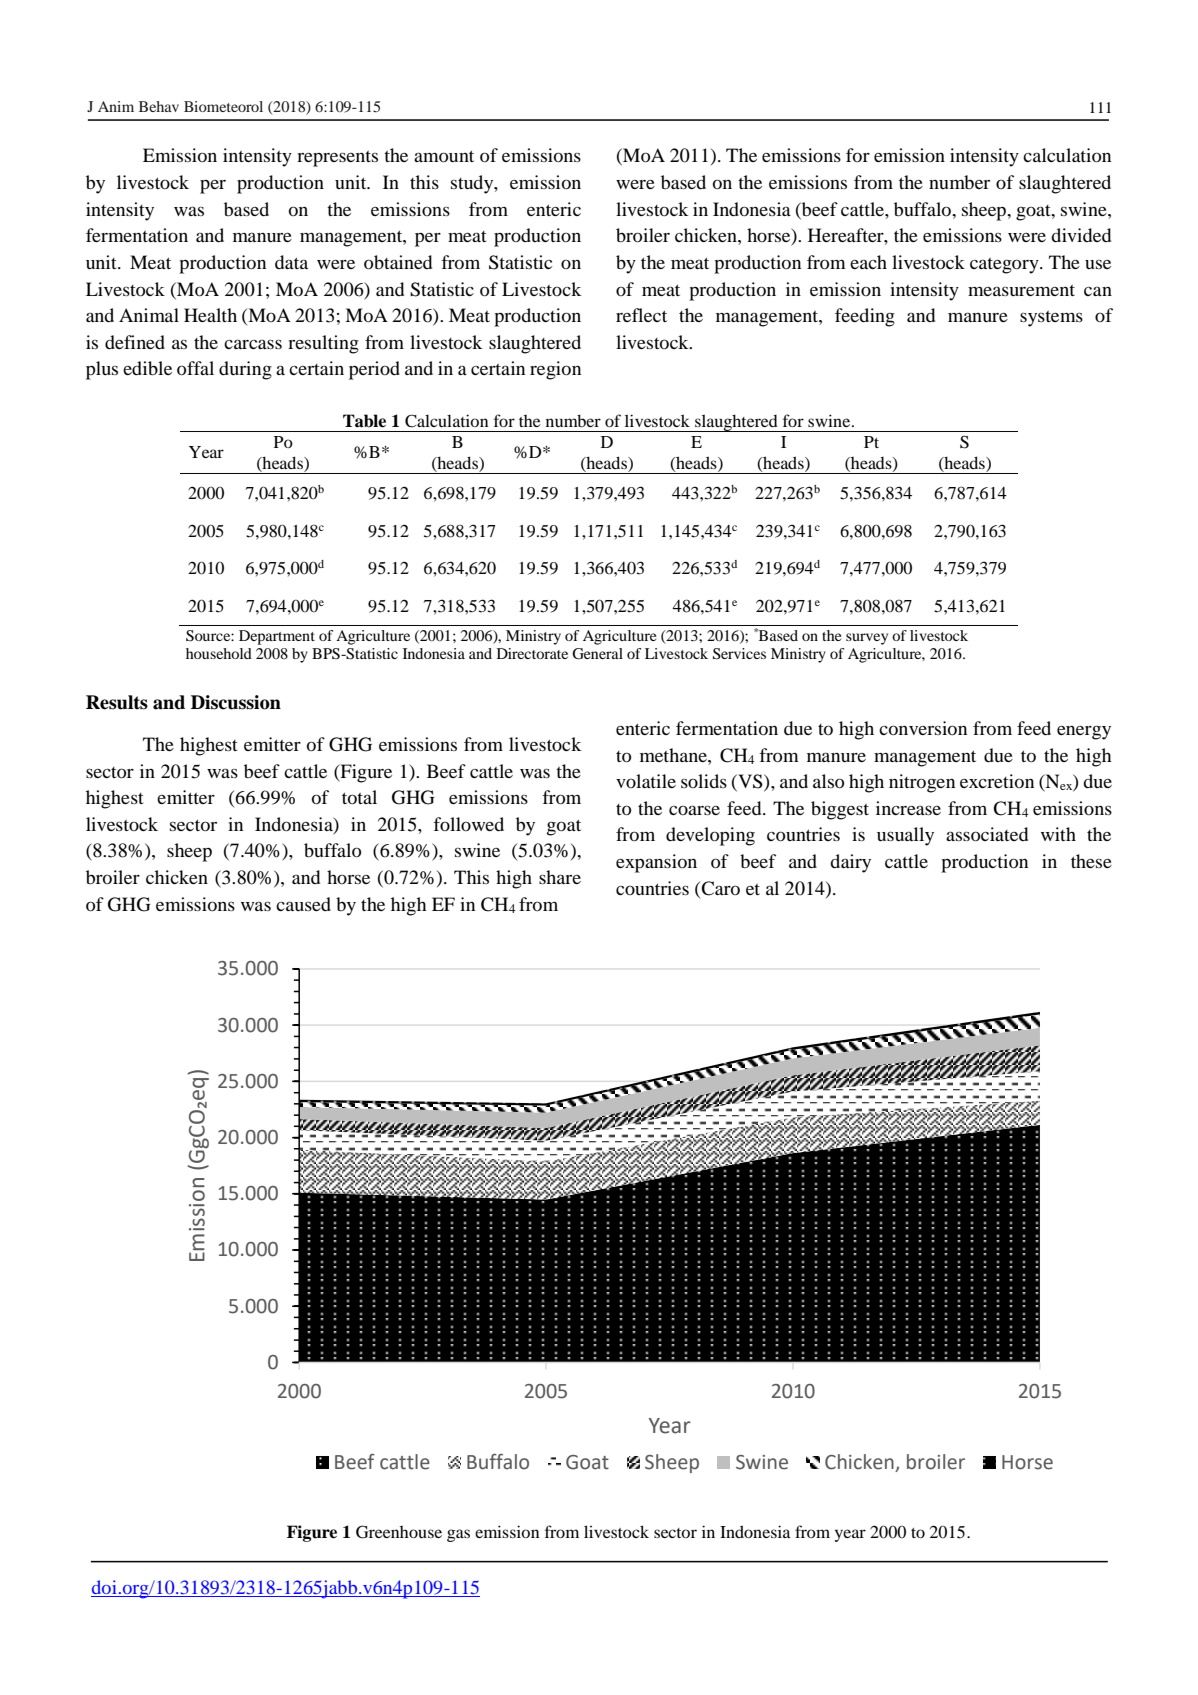 The height and width of the image is (1695, 1198). What do you see at coordinates (1051, 319) in the image?
I see `systems` at bounding box center [1051, 319].
